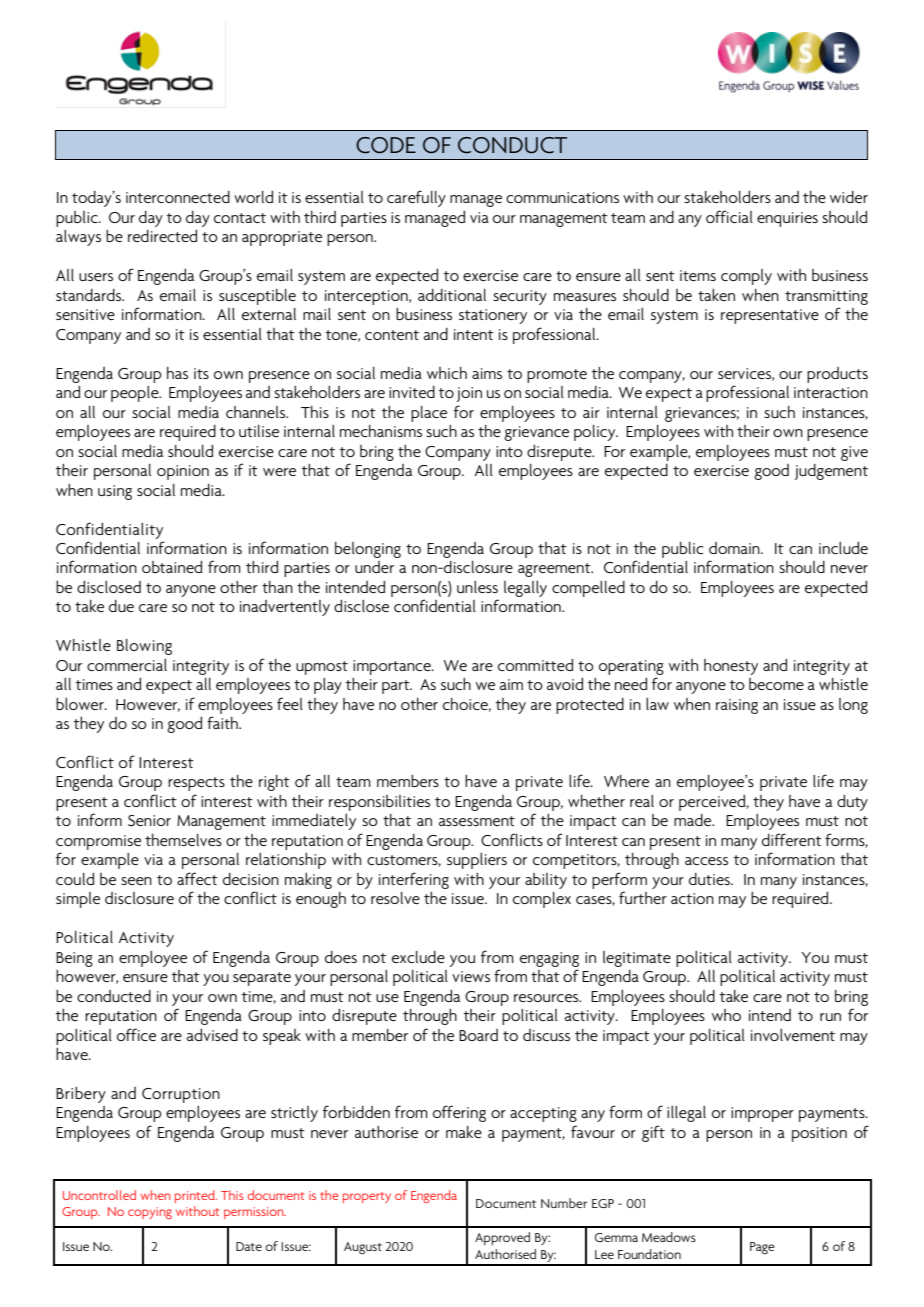 This screenshot has height=1307, width=924. I want to click on duties, so click(710, 879).
